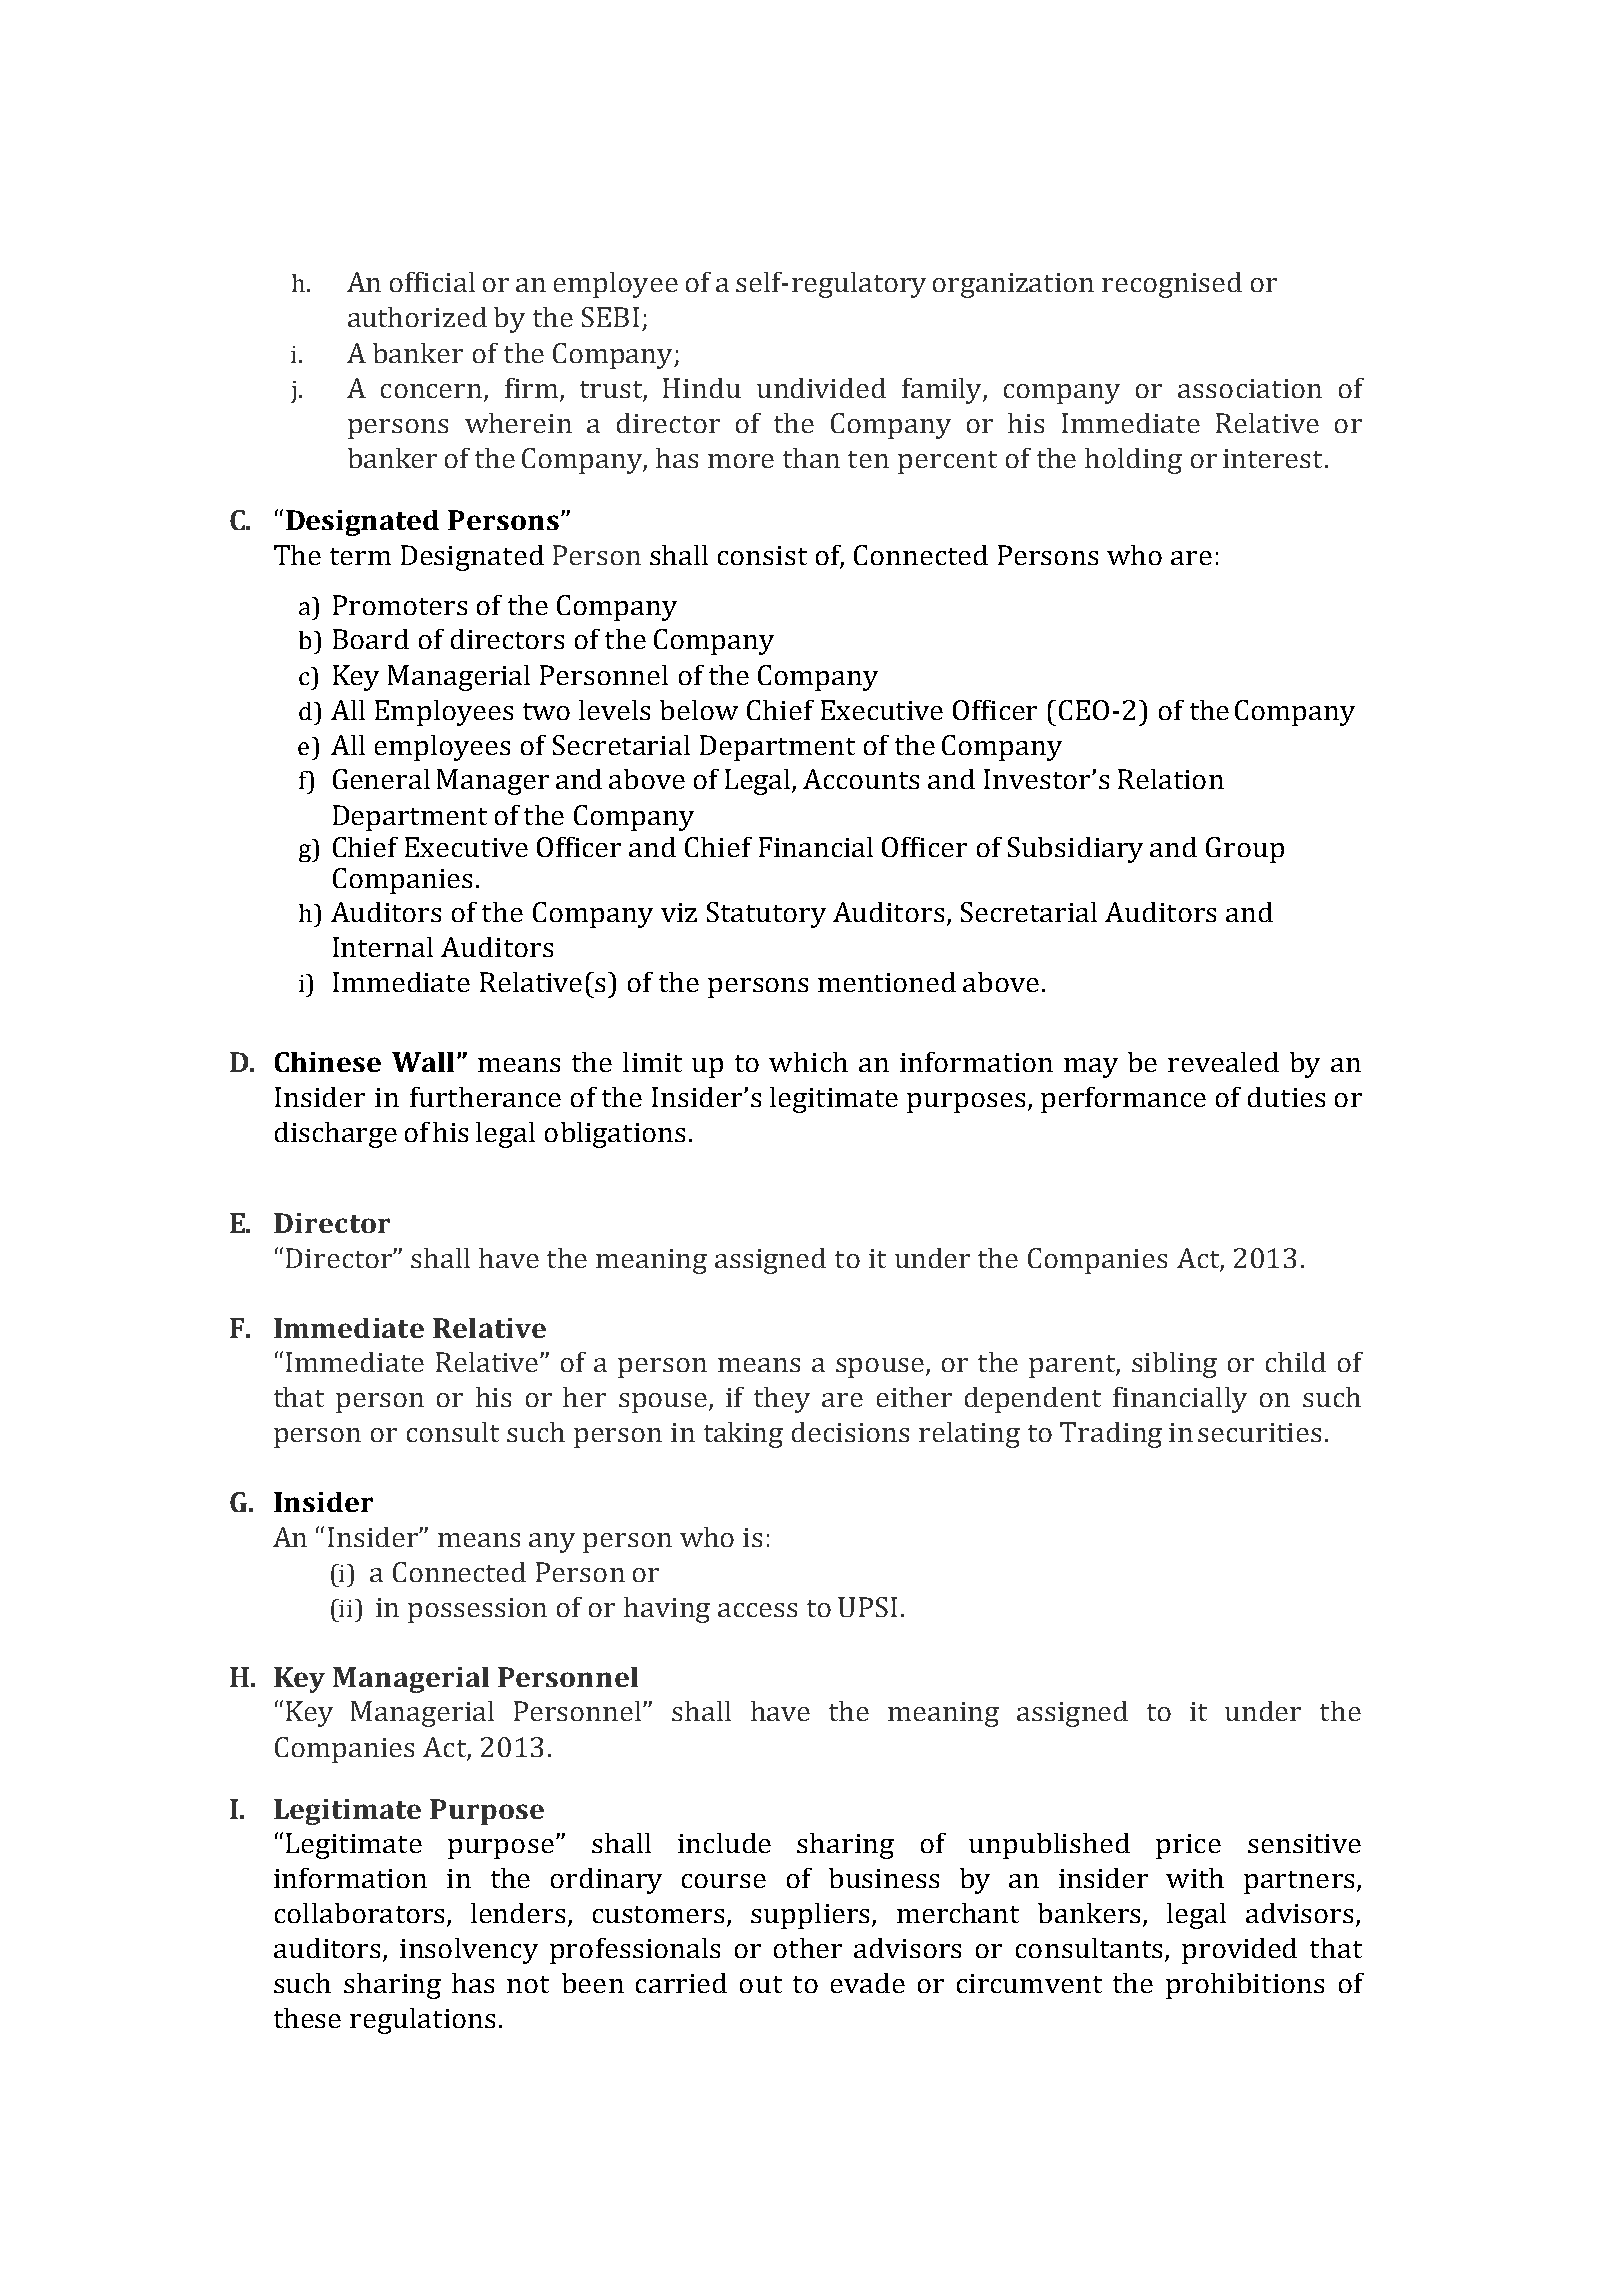 Image resolution: width=1609 pixels, height=2275 pixels. Describe the element at coordinates (417, 317) in the image. I see `authorized` at that location.
